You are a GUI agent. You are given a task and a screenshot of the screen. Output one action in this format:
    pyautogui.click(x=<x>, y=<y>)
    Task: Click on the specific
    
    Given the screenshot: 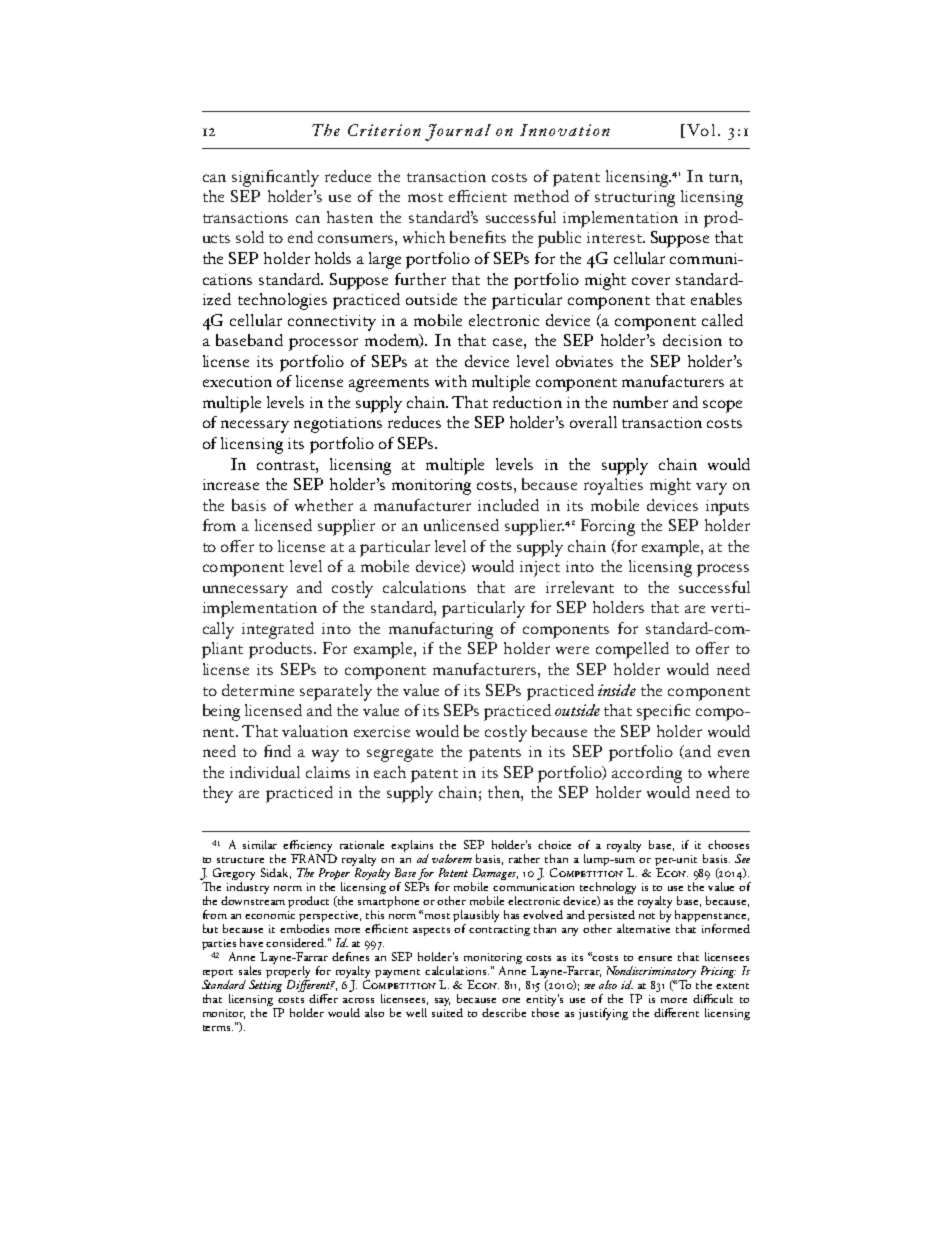 What is the action you would take?
    pyautogui.click(x=663, y=712)
